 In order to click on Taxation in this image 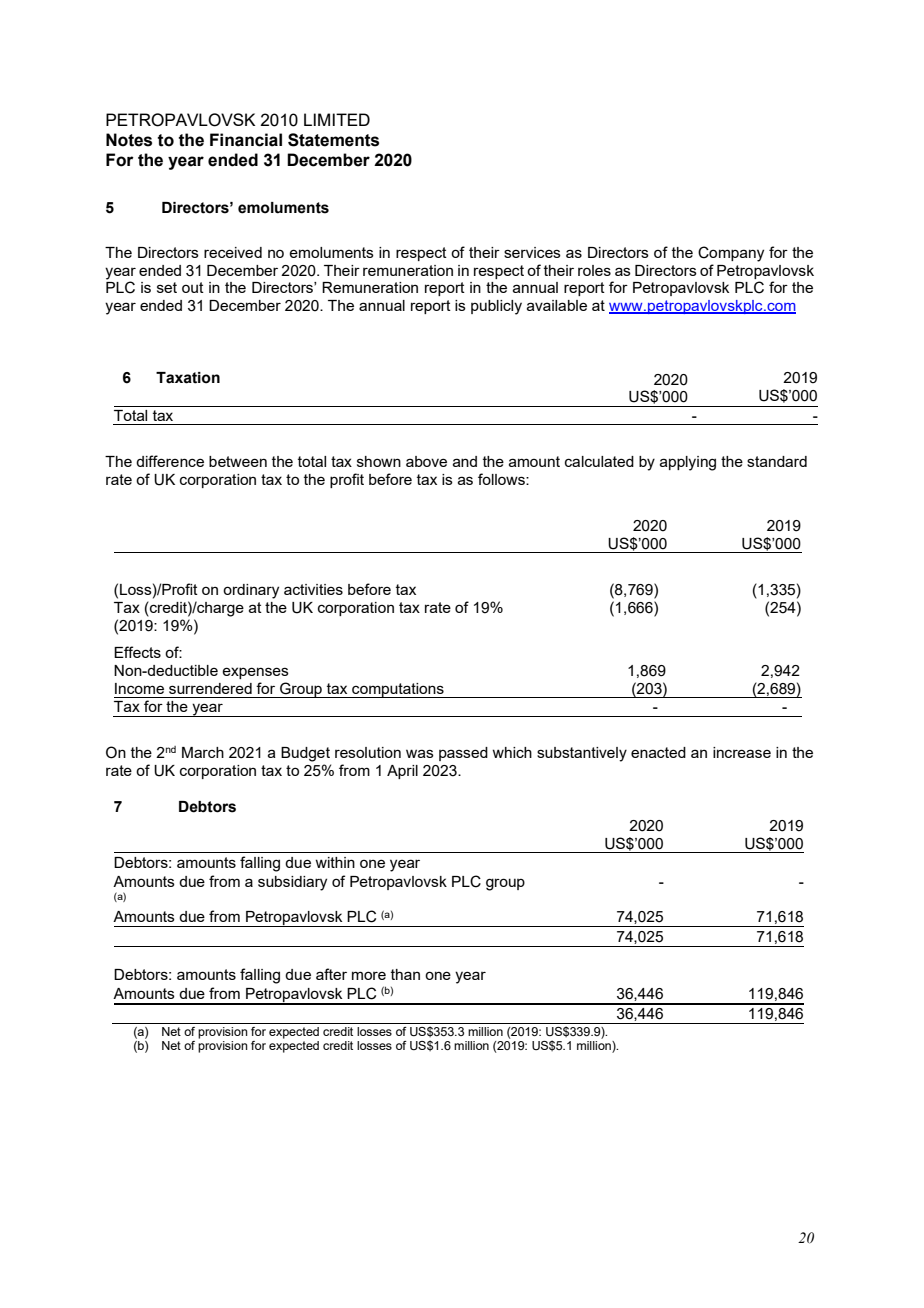, I will do `click(188, 378)`.
